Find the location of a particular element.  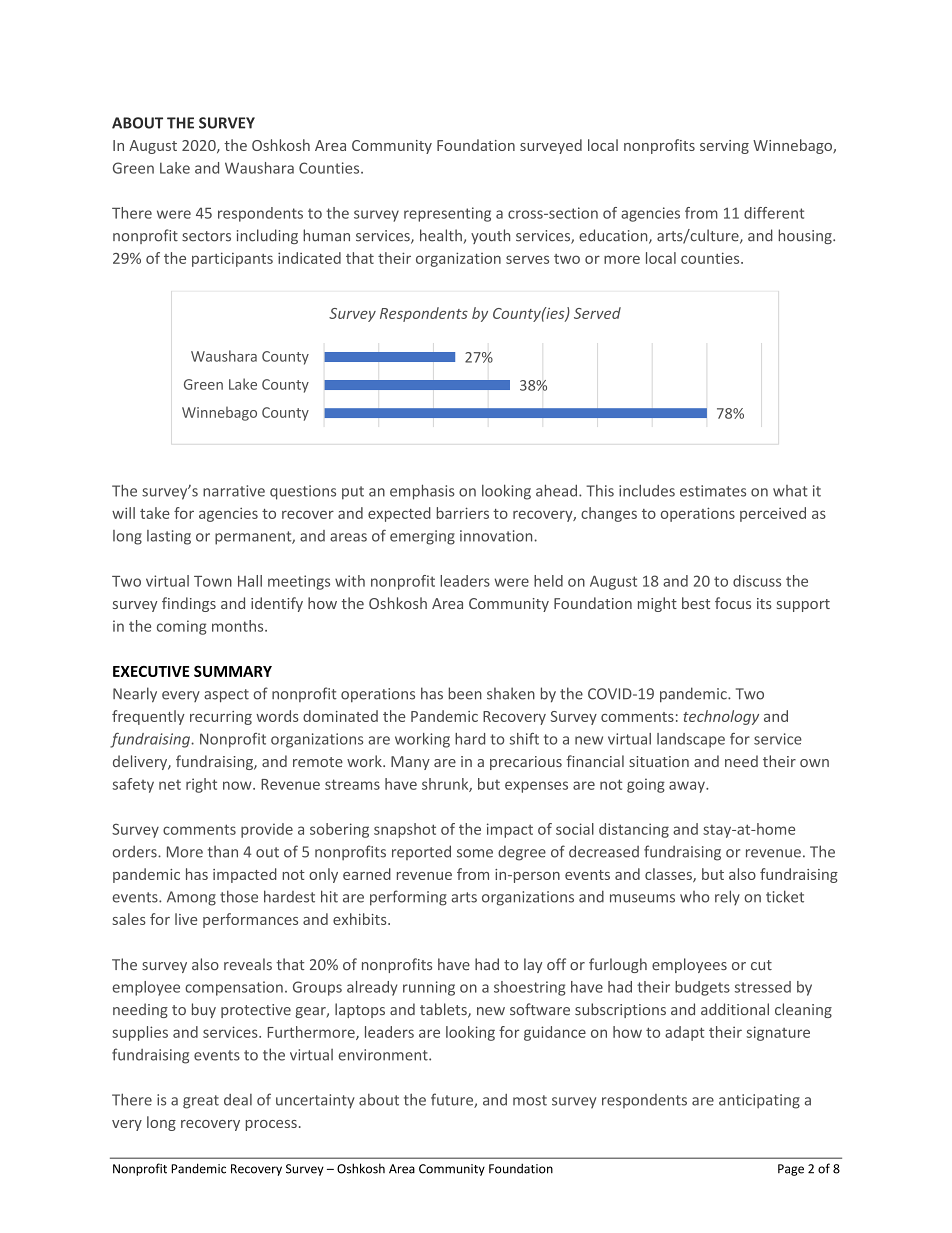

sectors is located at coordinates (206, 236).
